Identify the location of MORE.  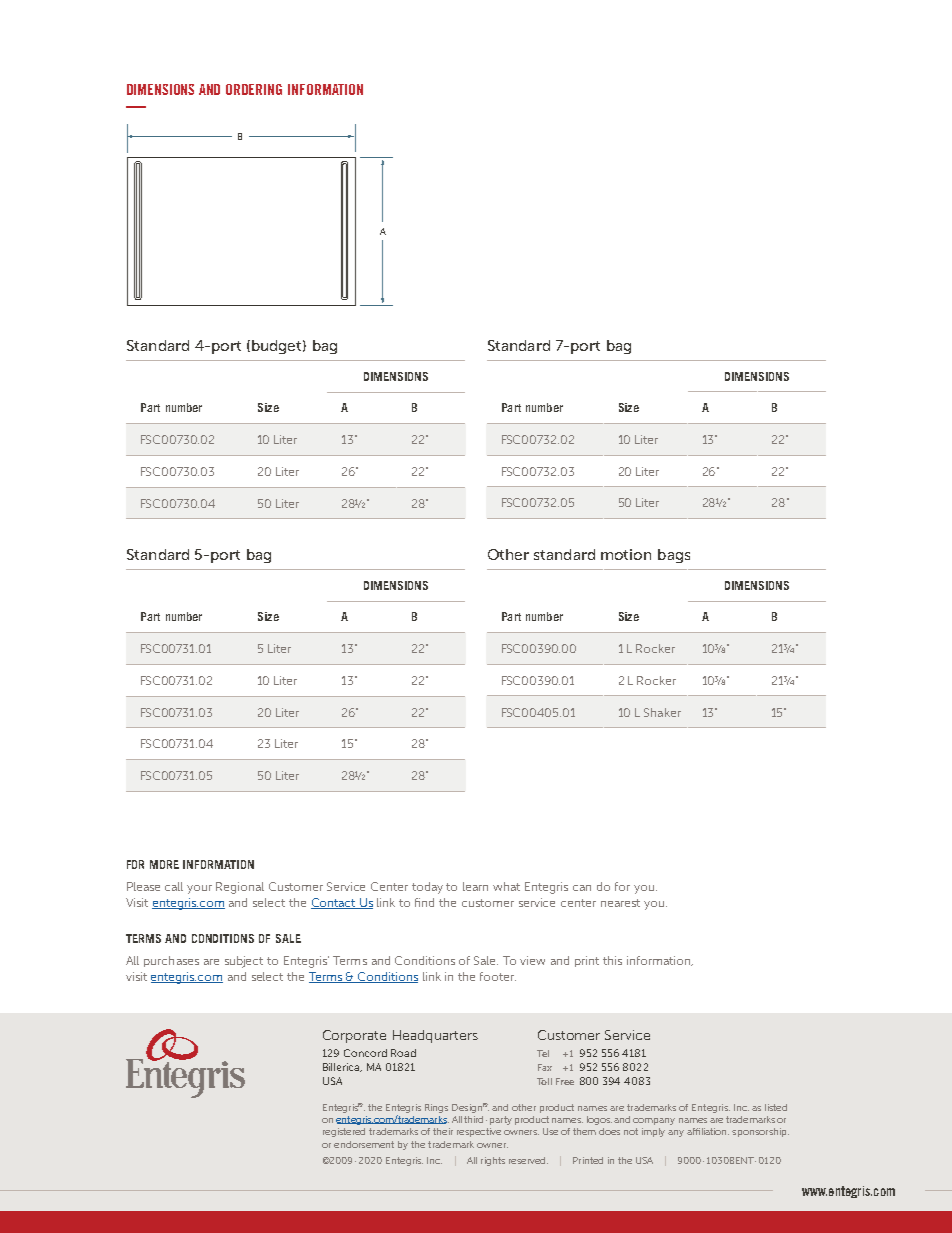
(164, 864).
